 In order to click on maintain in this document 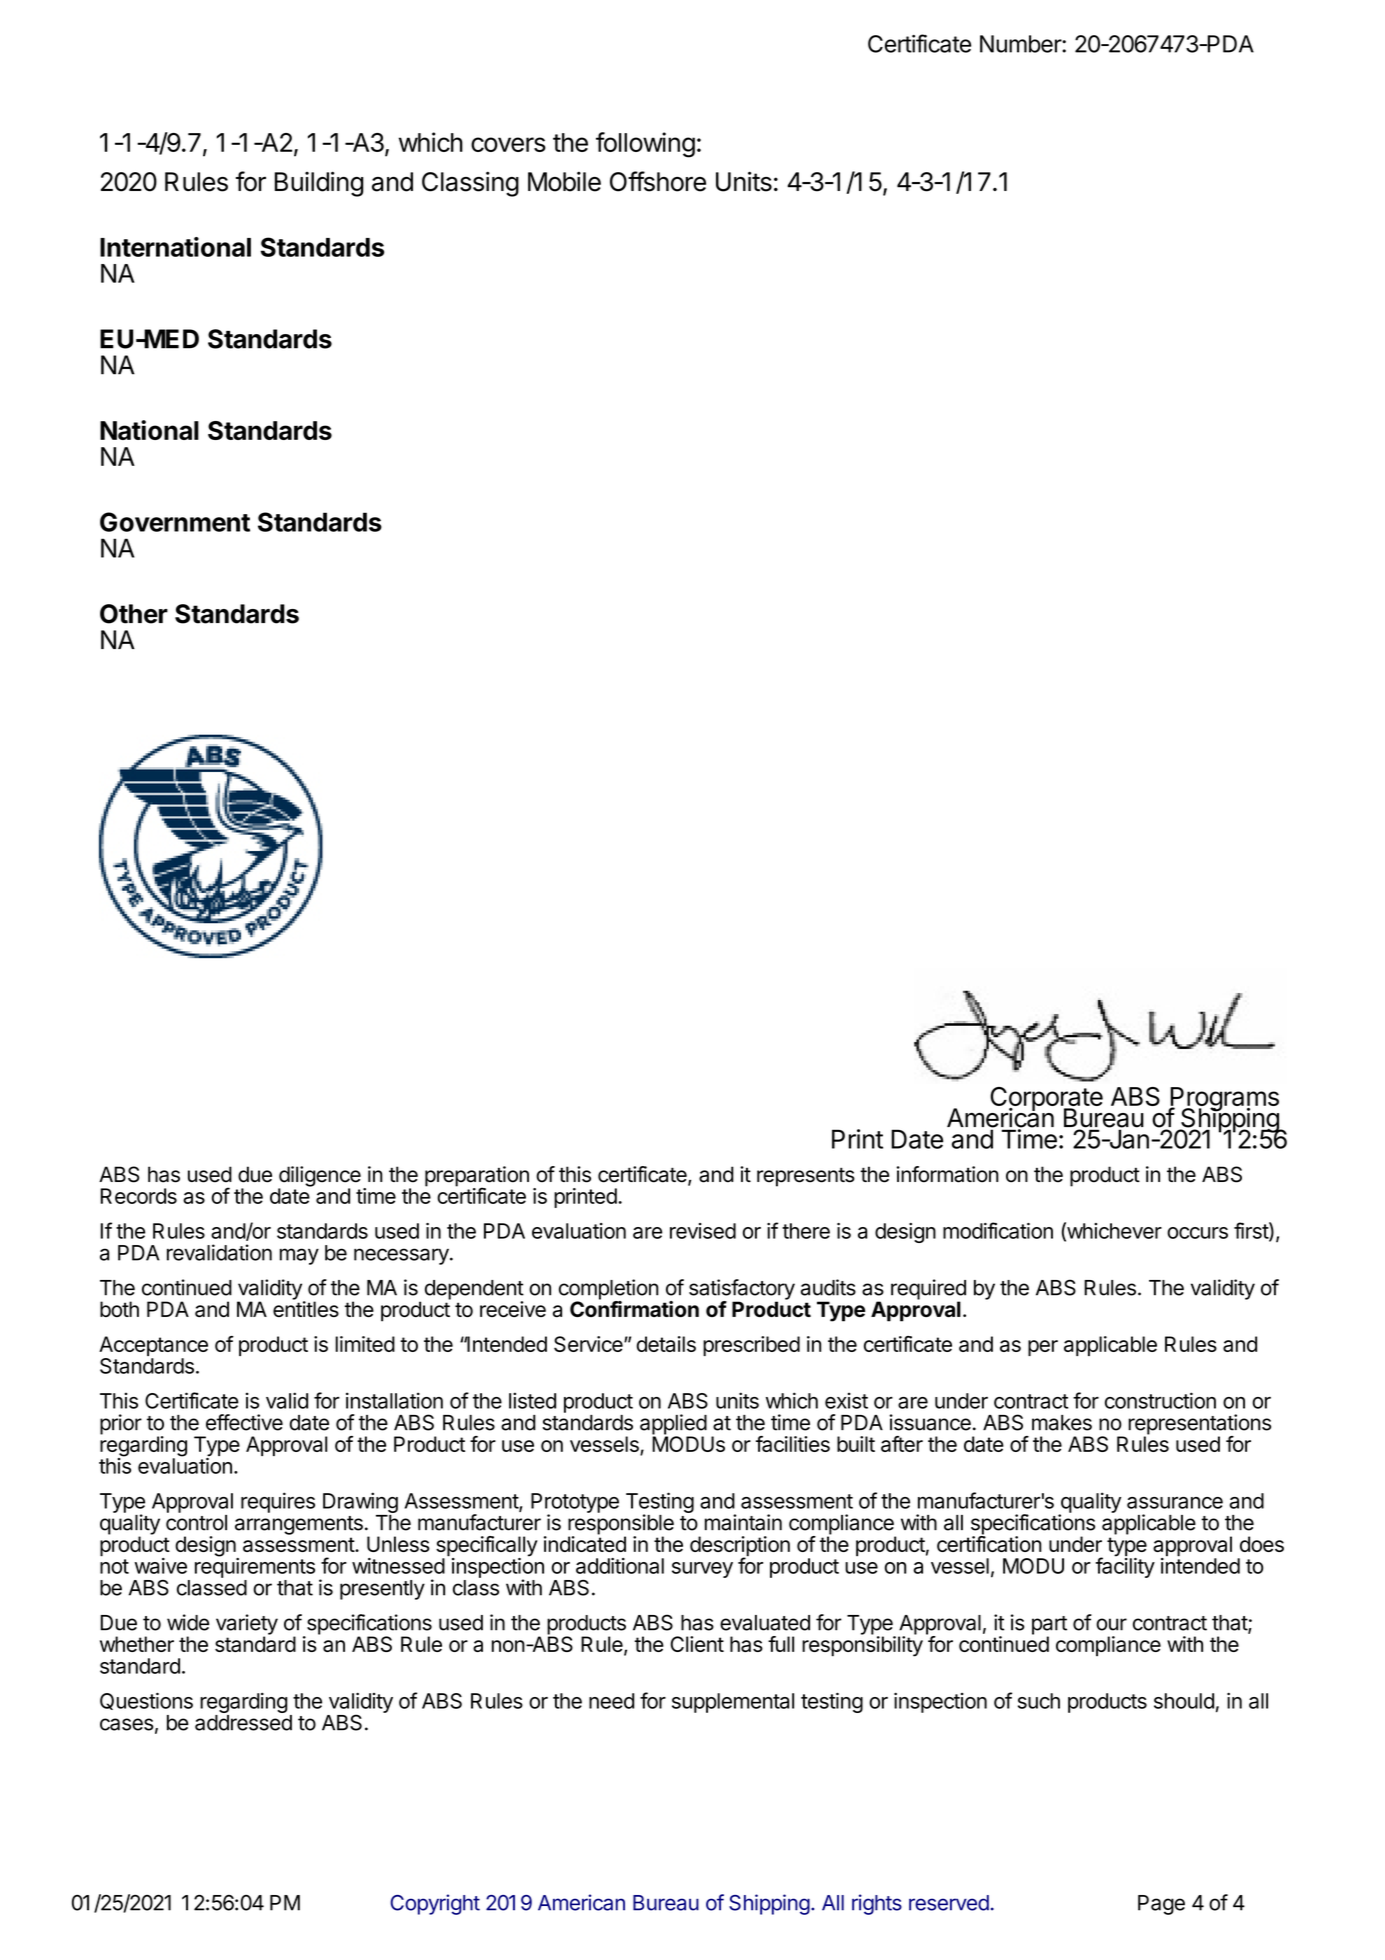, I will do `click(743, 1522)`.
